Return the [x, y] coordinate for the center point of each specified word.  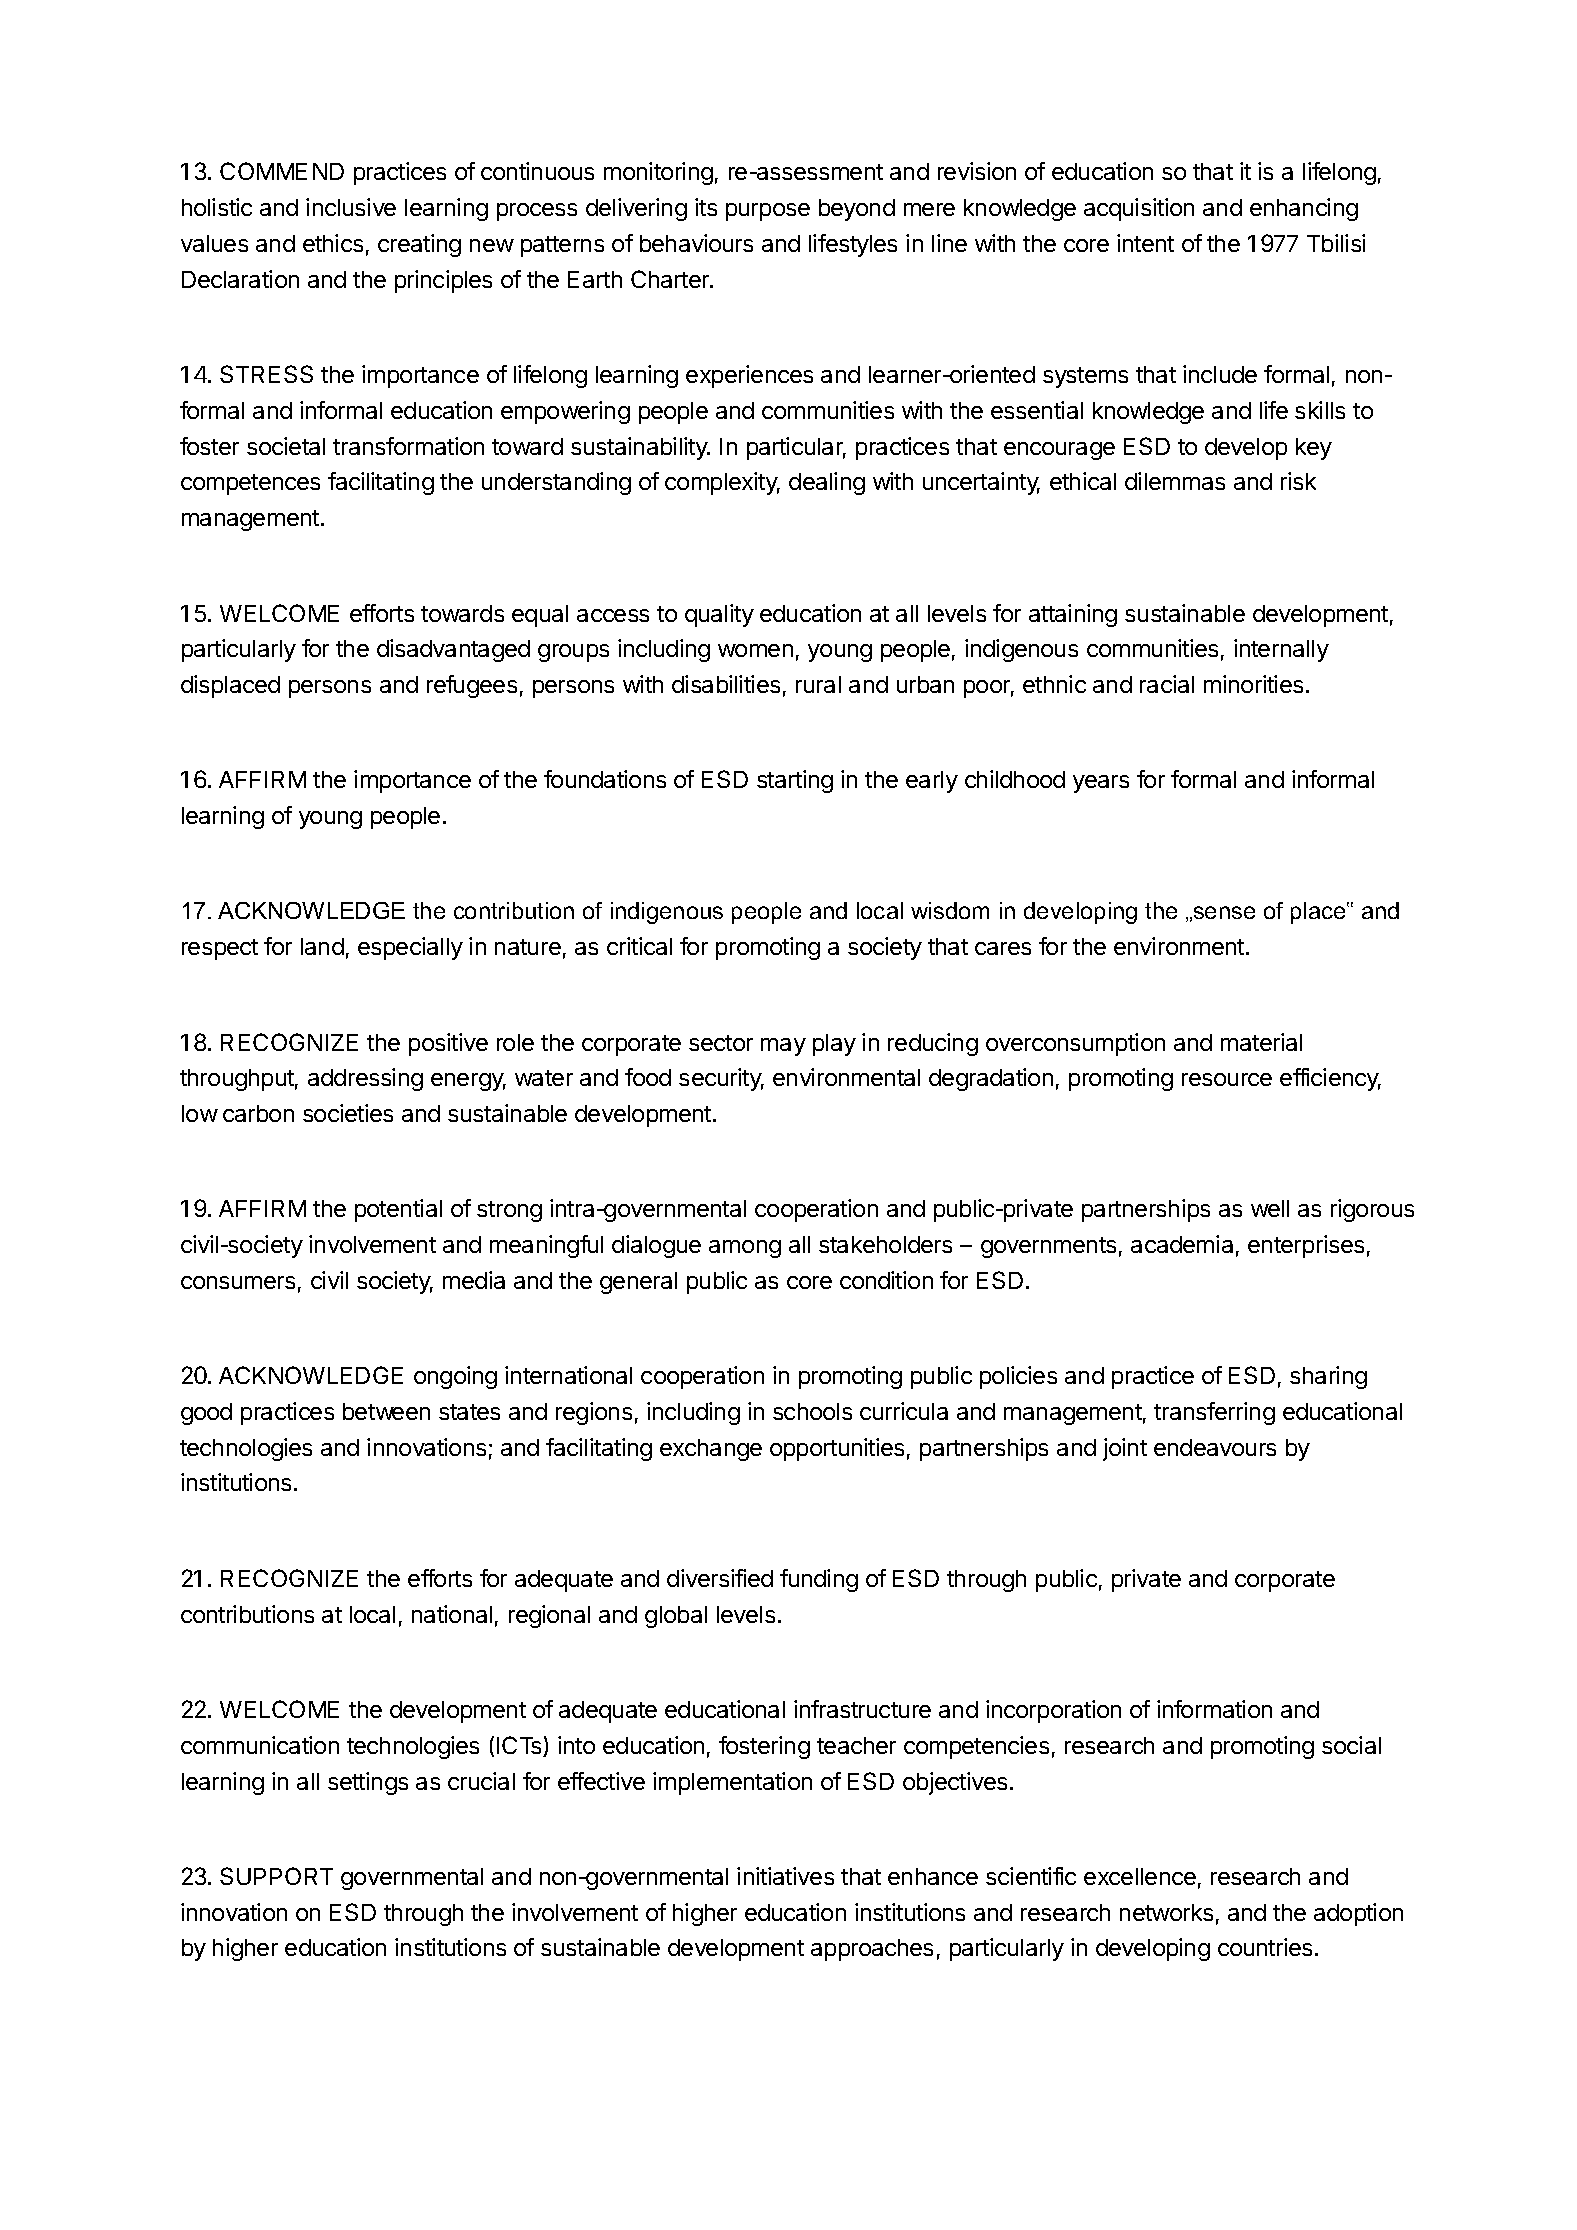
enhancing [1304, 209]
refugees [472, 686]
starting [795, 781]
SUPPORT [276, 1876]
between [386, 1411]
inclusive [351, 207]
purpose [768, 212]
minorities [1253, 684]
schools [812, 1411]
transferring [1214, 1413]
